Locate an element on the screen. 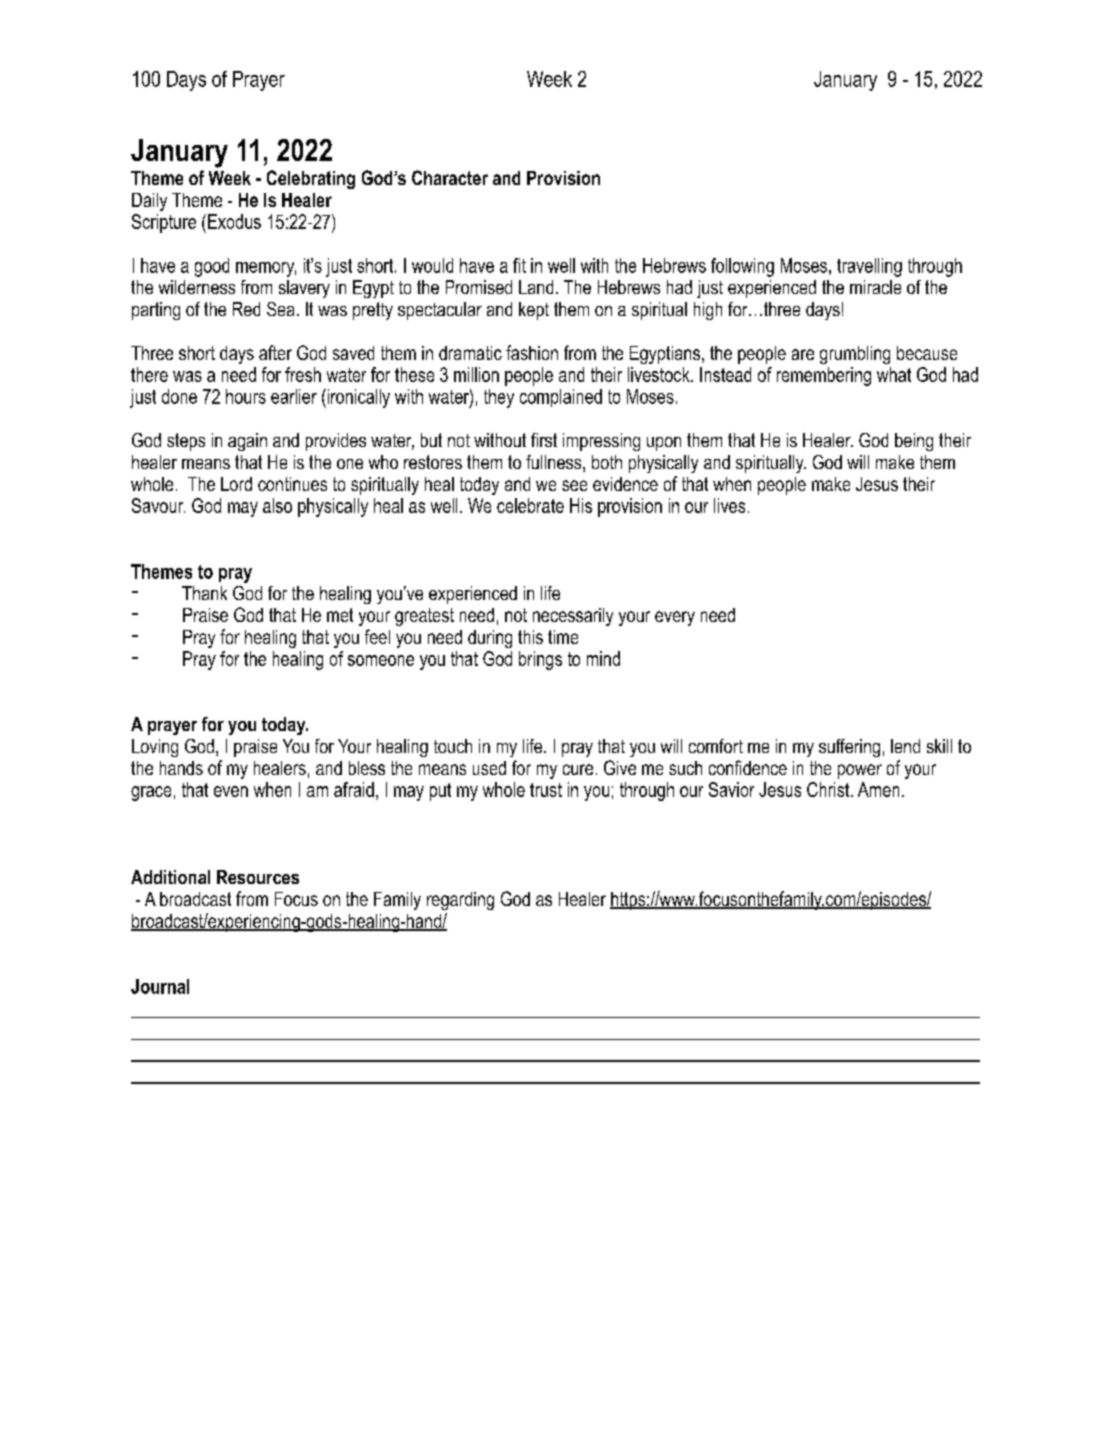 The height and width of the screenshot is (1442, 1114). Loving is located at coordinates (155, 748).
